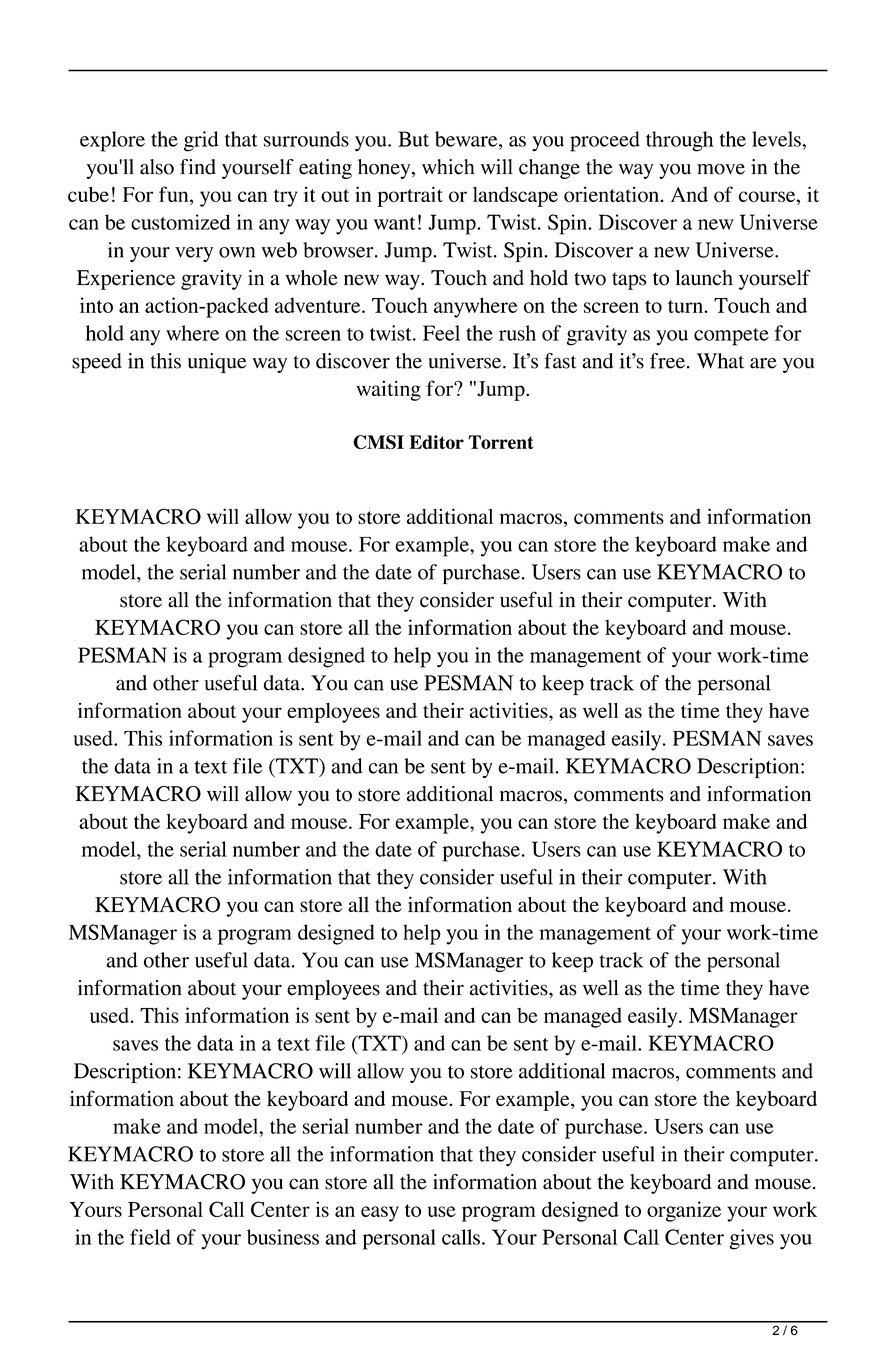 The height and width of the image is (1368, 896). What do you see at coordinates (436, 442) in the image?
I see `Editor` at bounding box center [436, 442].
